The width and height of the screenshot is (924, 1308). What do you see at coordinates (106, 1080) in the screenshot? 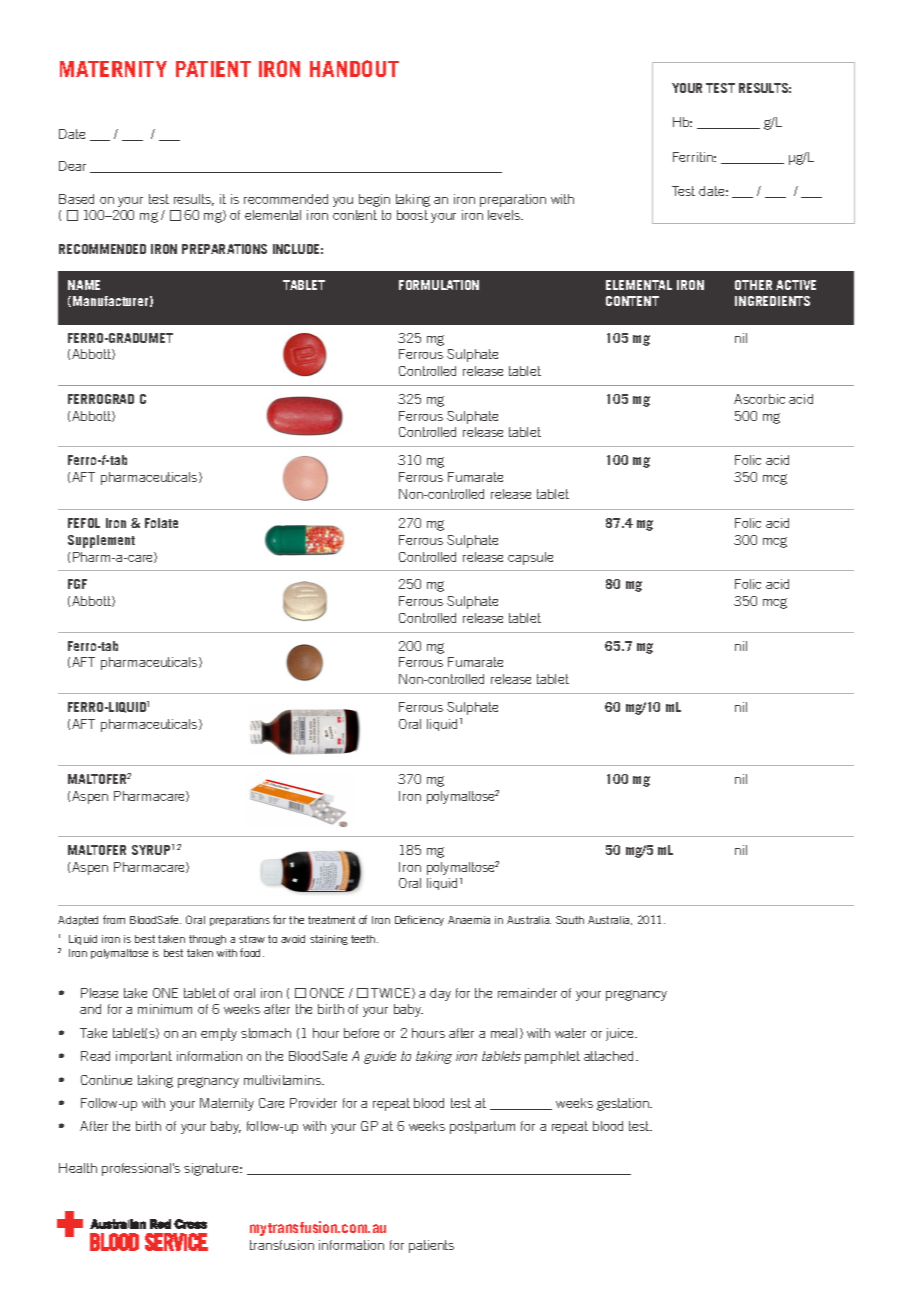
I see `Continue` at bounding box center [106, 1080].
